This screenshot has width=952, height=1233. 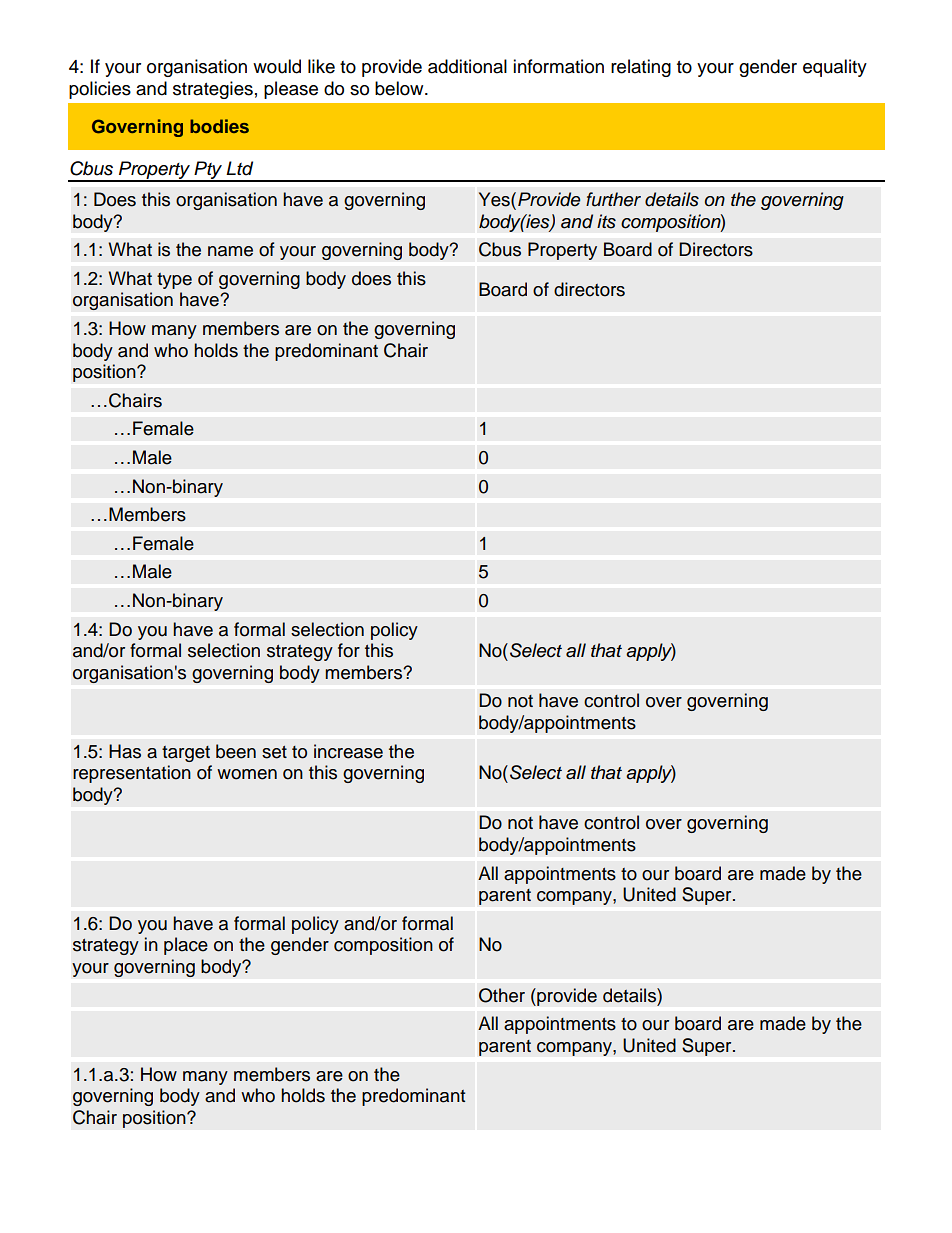 I want to click on equality, so click(x=835, y=68).
